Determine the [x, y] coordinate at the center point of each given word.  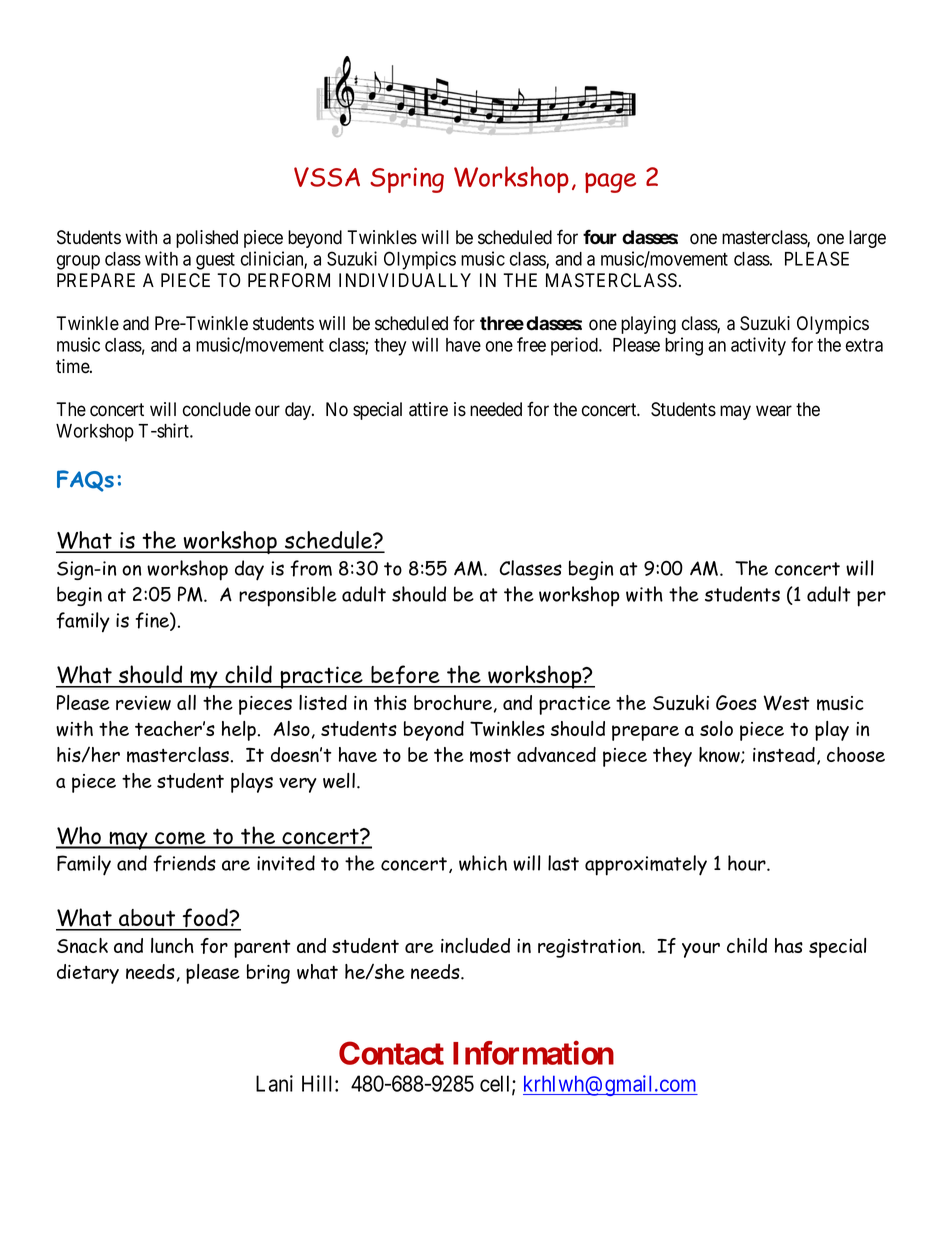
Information [533, 1053]
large [867, 239]
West [786, 703]
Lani [274, 1083]
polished [207, 239]
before [405, 676]
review [143, 703]
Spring [407, 180]
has [789, 945]
